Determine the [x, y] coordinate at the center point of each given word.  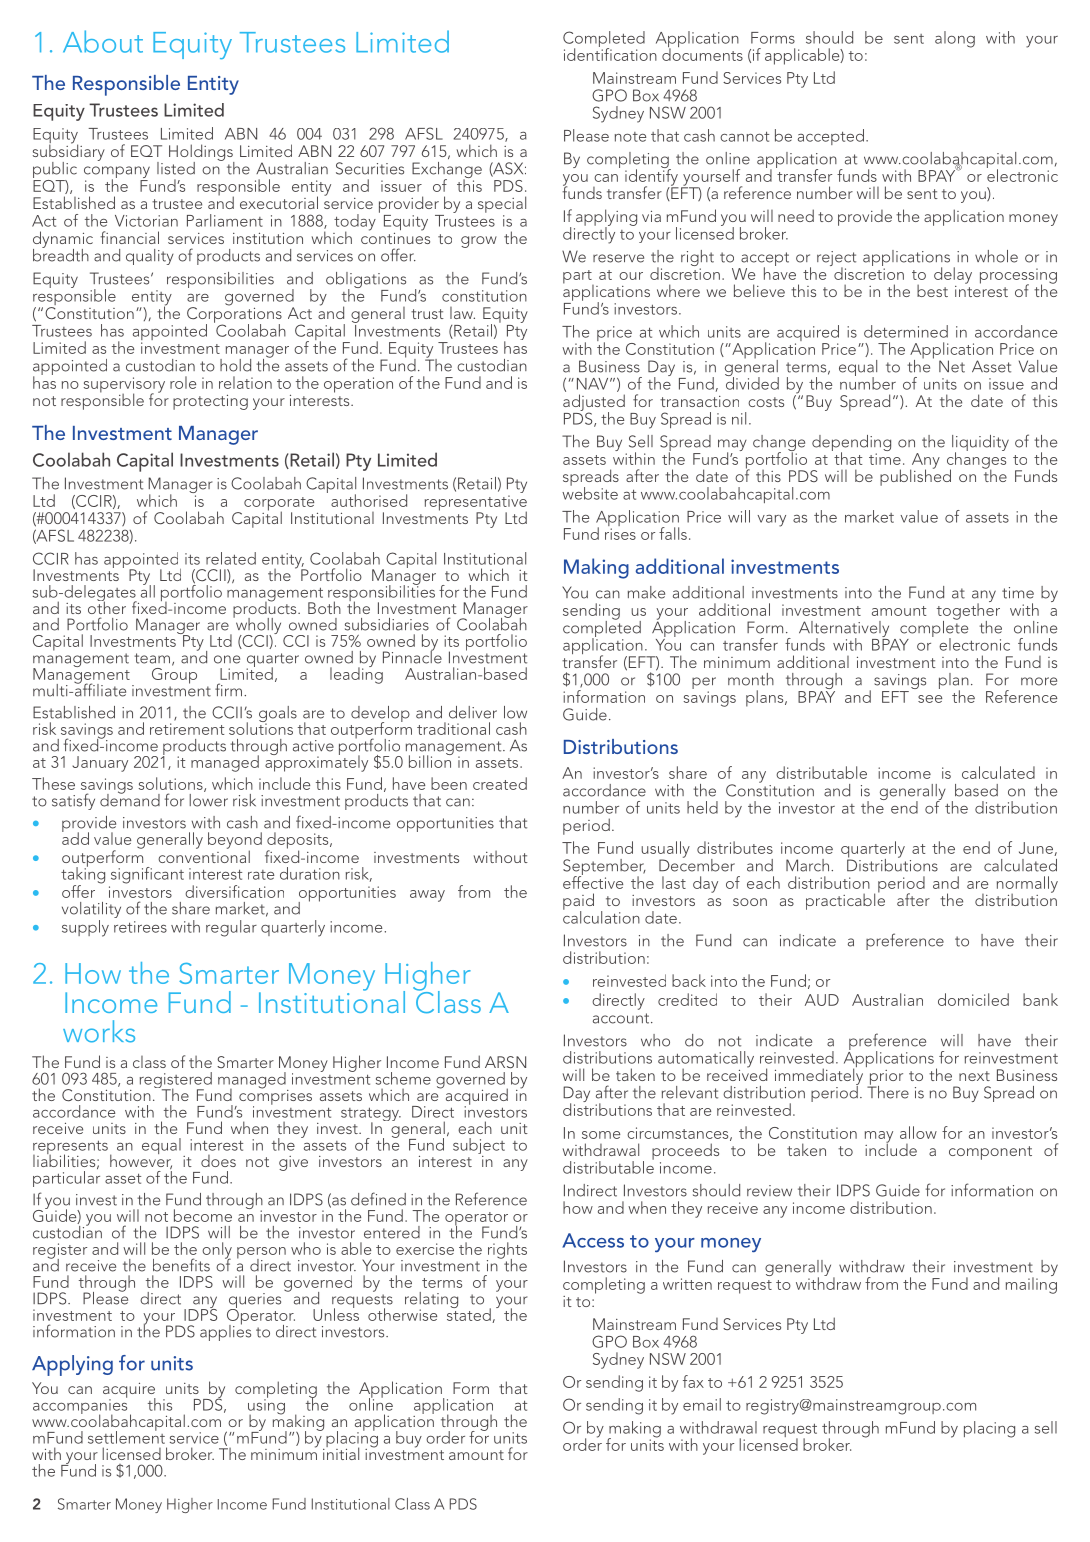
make [646, 592]
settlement [126, 1436]
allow [918, 1132]
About [103, 41]
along [955, 39]
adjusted [594, 403]
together [968, 611]
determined [906, 331]
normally [1027, 885]
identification [610, 53]
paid [578, 902]
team [152, 658]
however [141, 1160]
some [601, 1135]
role [183, 382]
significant [147, 875]
